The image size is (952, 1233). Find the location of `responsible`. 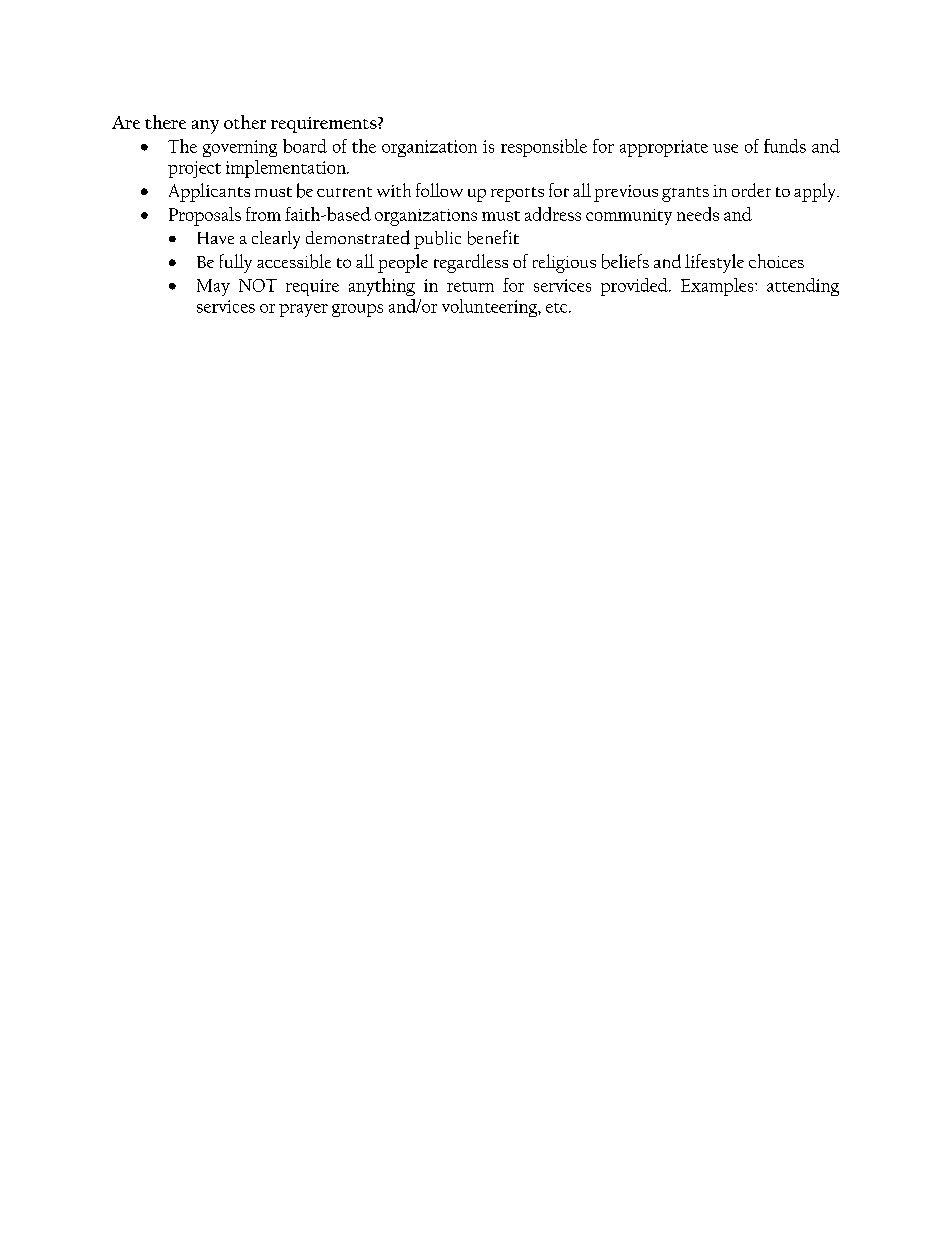

responsible is located at coordinates (544, 148).
